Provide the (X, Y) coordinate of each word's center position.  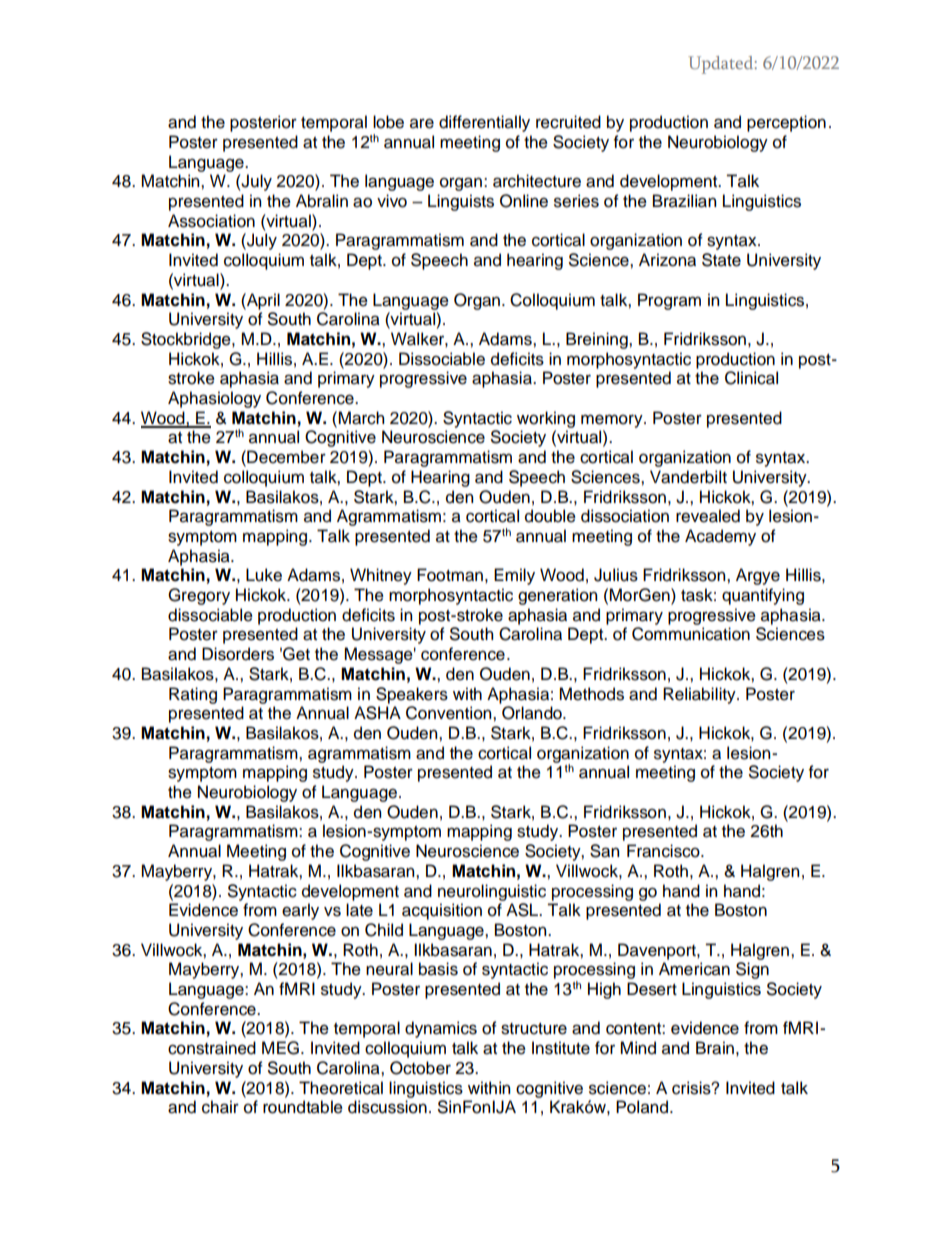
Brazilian (684, 201)
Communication (691, 634)
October (420, 1068)
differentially (484, 123)
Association (211, 221)
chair (220, 1107)
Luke (264, 575)
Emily (514, 576)
